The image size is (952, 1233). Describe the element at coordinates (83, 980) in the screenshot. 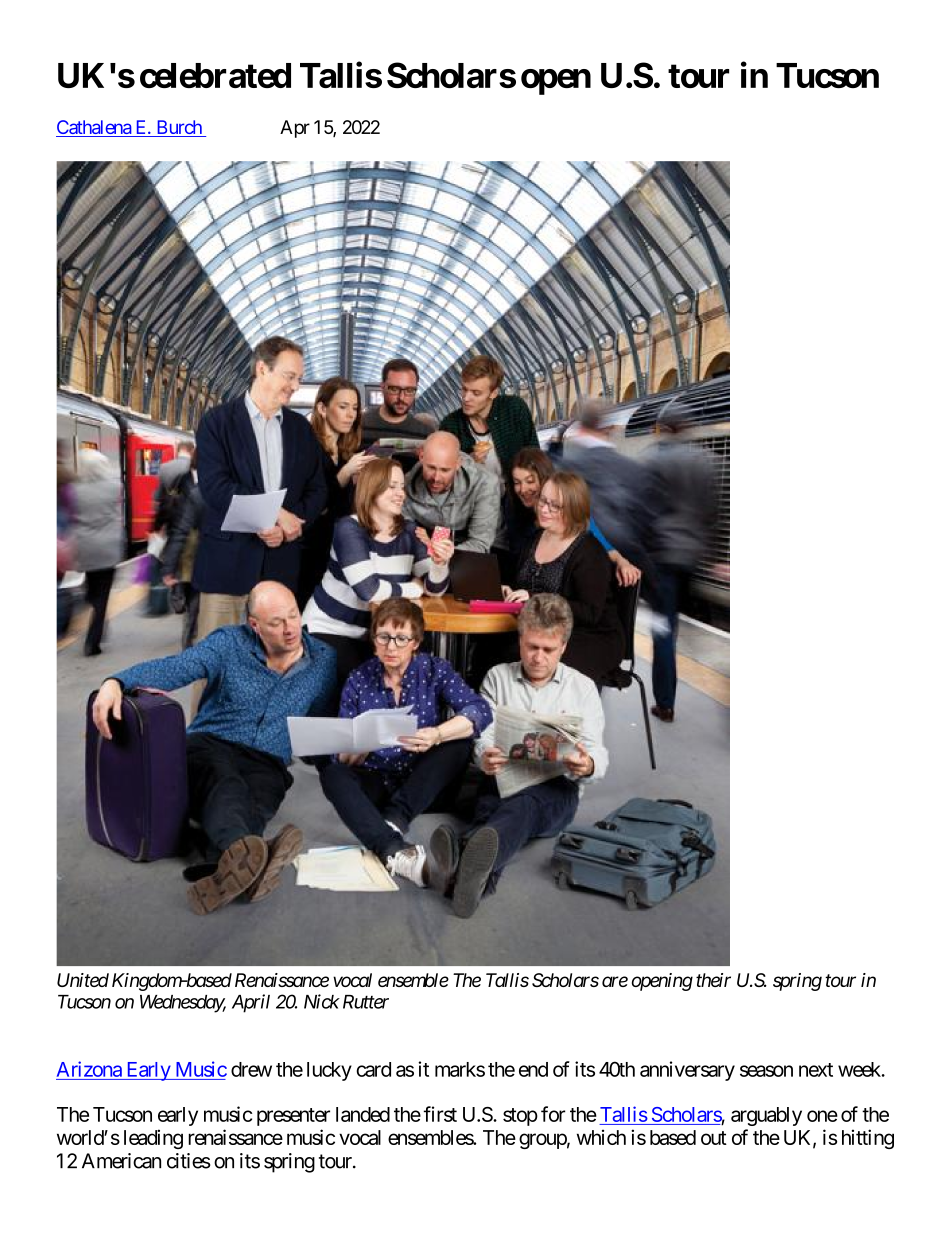

I see `United` at that location.
